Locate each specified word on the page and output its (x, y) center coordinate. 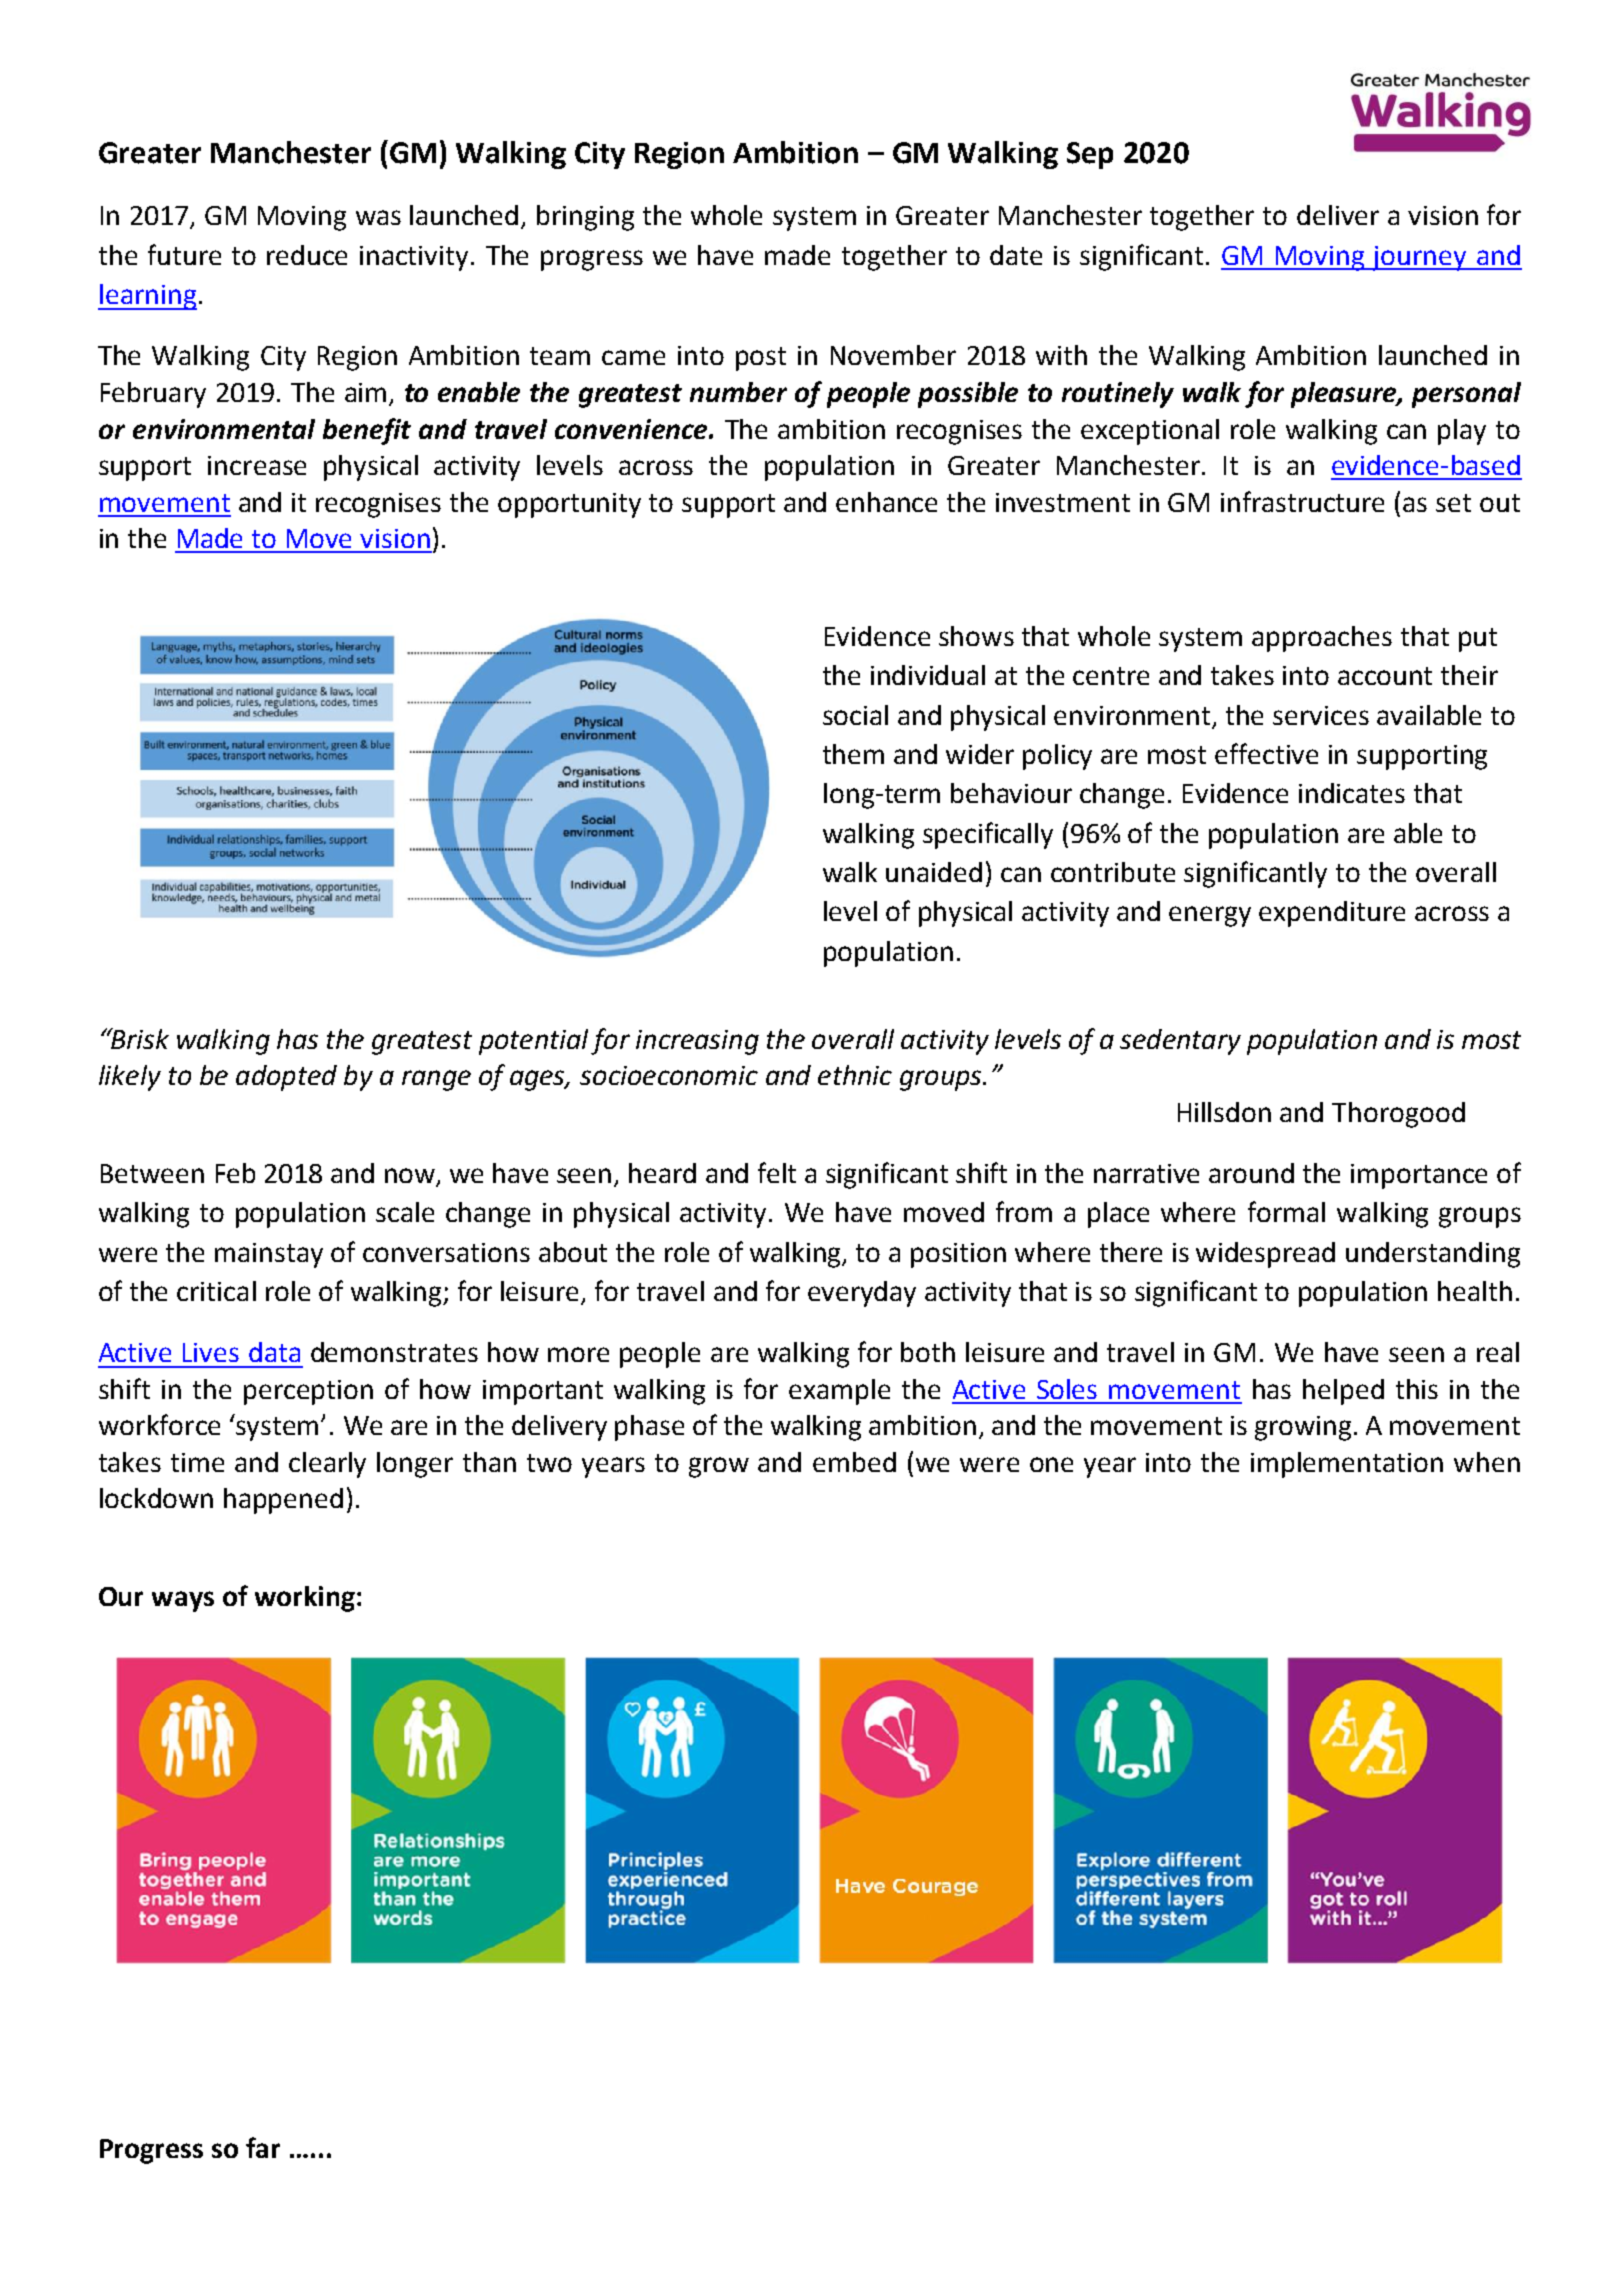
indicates (1352, 793)
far (263, 2147)
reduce (307, 255)
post (761, 359)
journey (1420, 258)
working (305, 1599)
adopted (286, 1078)
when (1487, 1462)
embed (854, 1462)
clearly (327, 1465)
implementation (1347, 1465)
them (853, 754)
